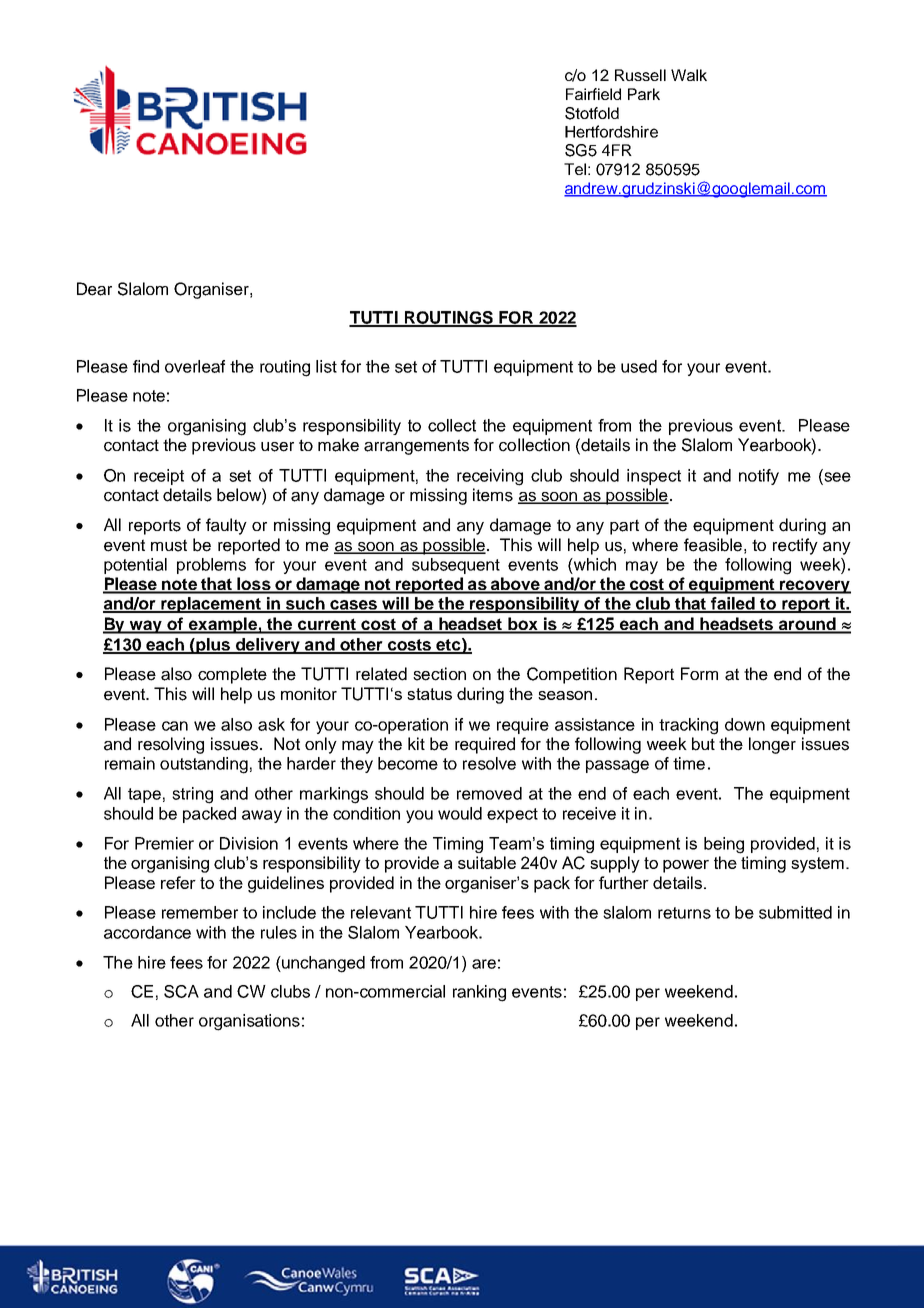  Describe the element at coordinates (795, 912) in the screenshot. I see `submitted` at that location.
